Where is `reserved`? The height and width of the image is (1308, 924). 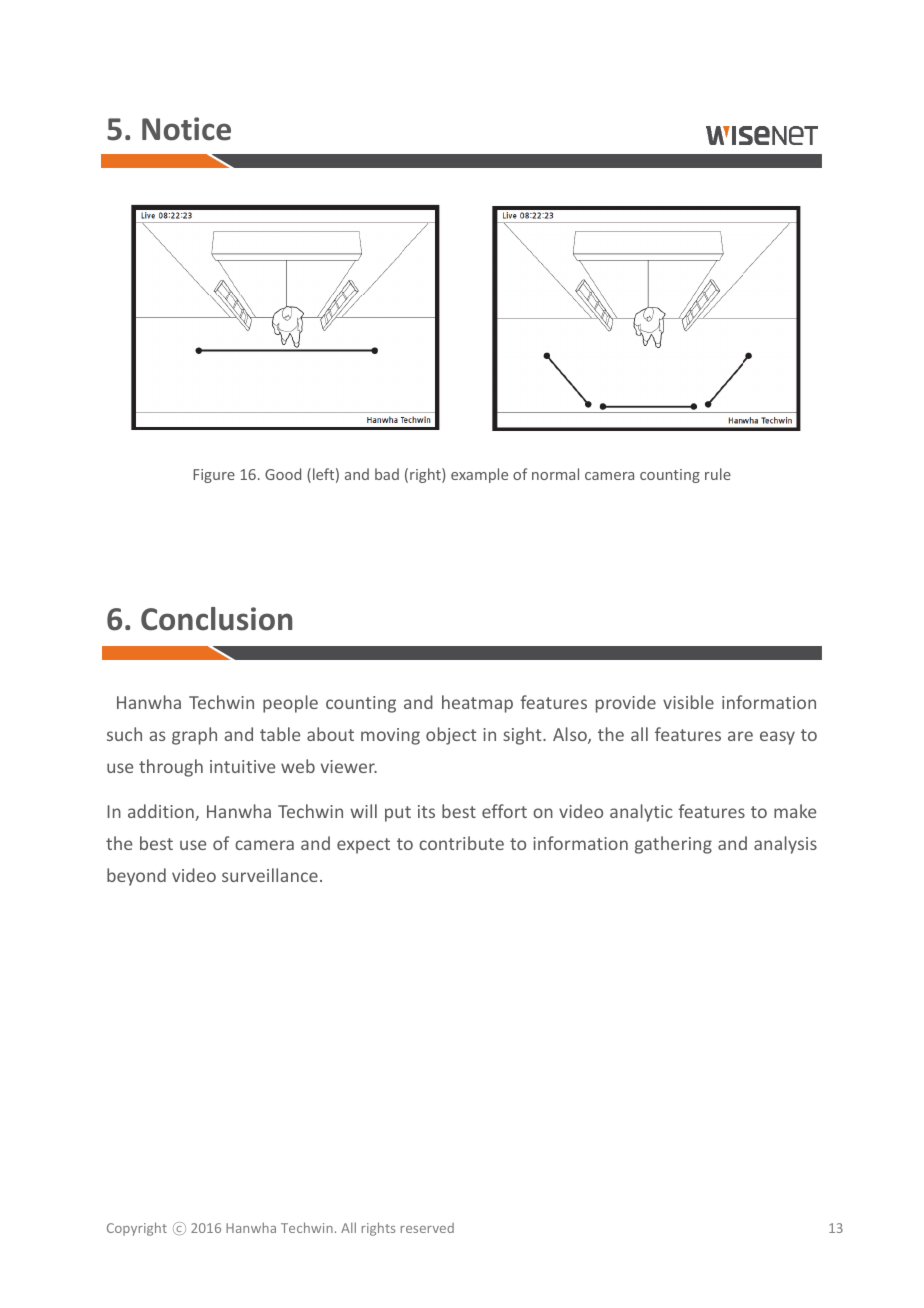
reserved is located at coordinates (427, 1228).
